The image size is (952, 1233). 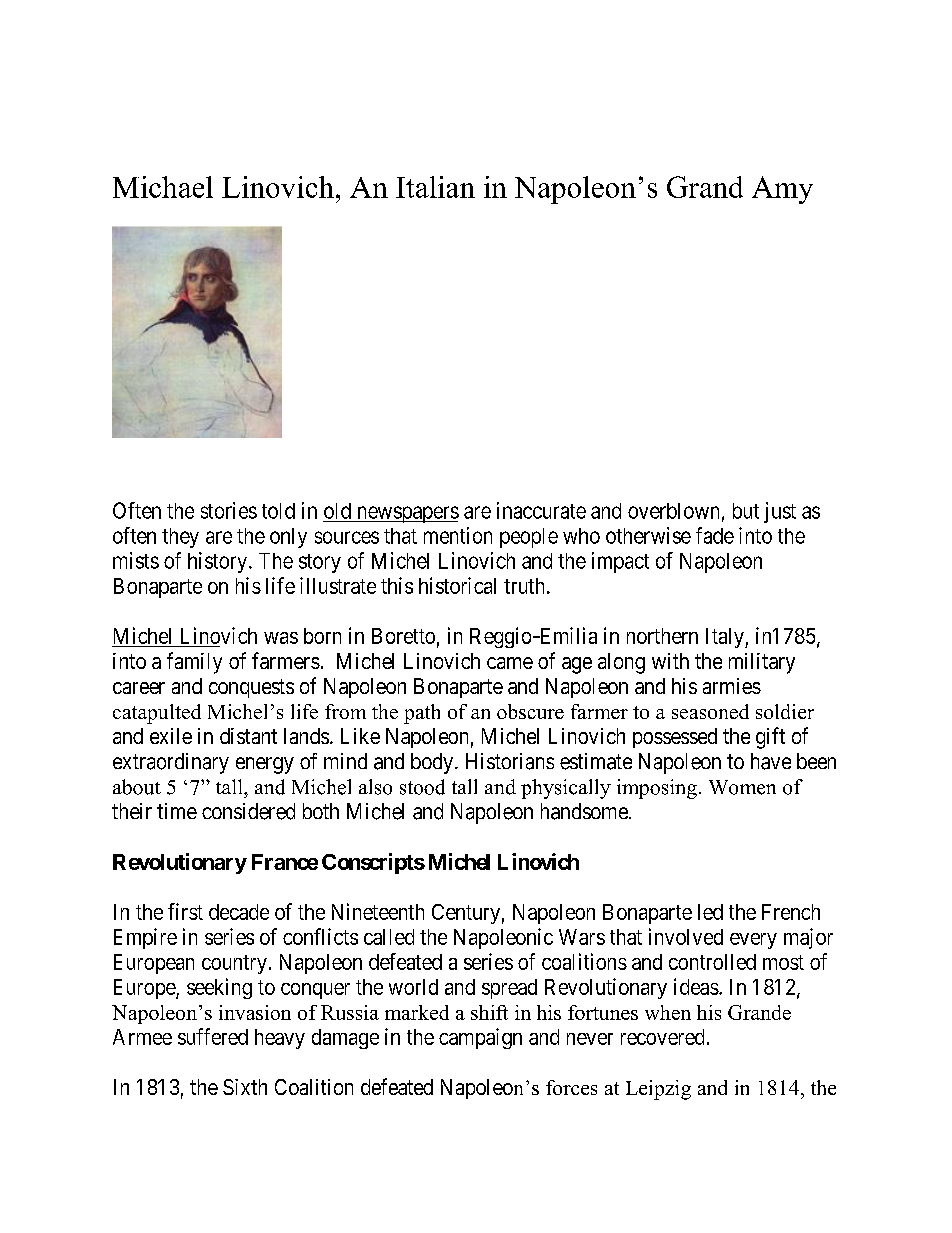 I want to click on extraordinary, so click(x=171, y=763).
